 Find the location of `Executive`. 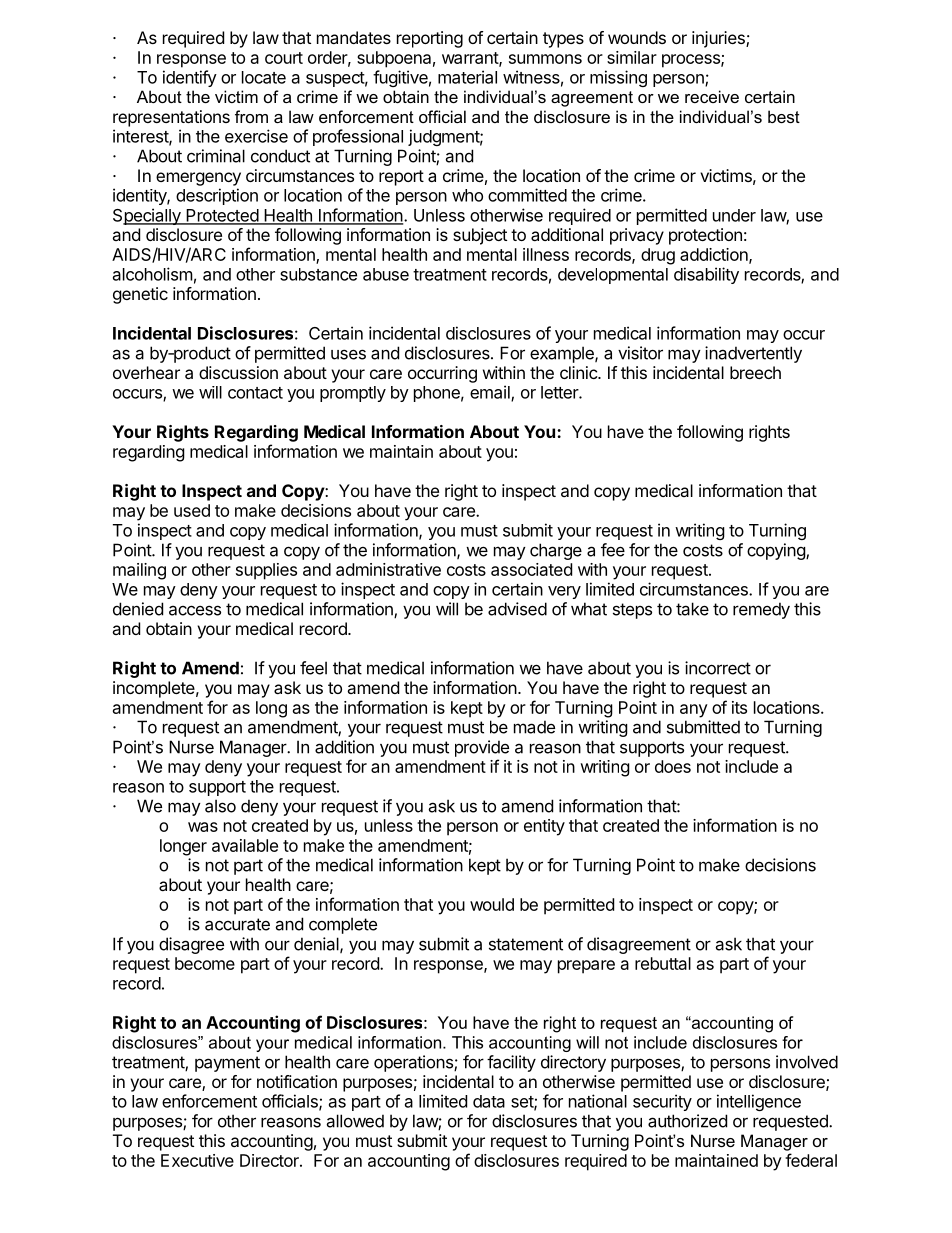

Executive is located at coordinates (197, 1160).
